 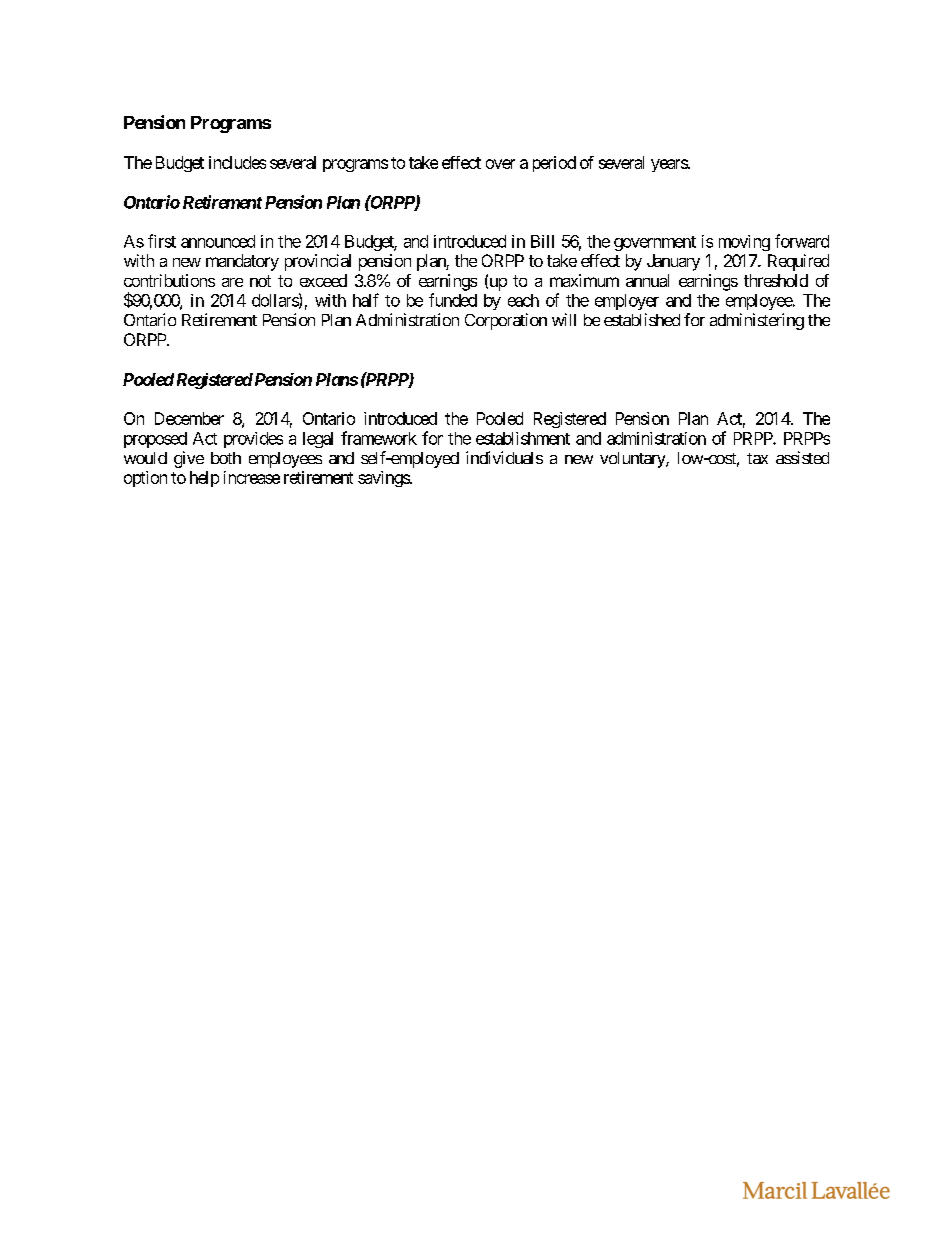 I want to click on includes, so click(x=237, y=162).
